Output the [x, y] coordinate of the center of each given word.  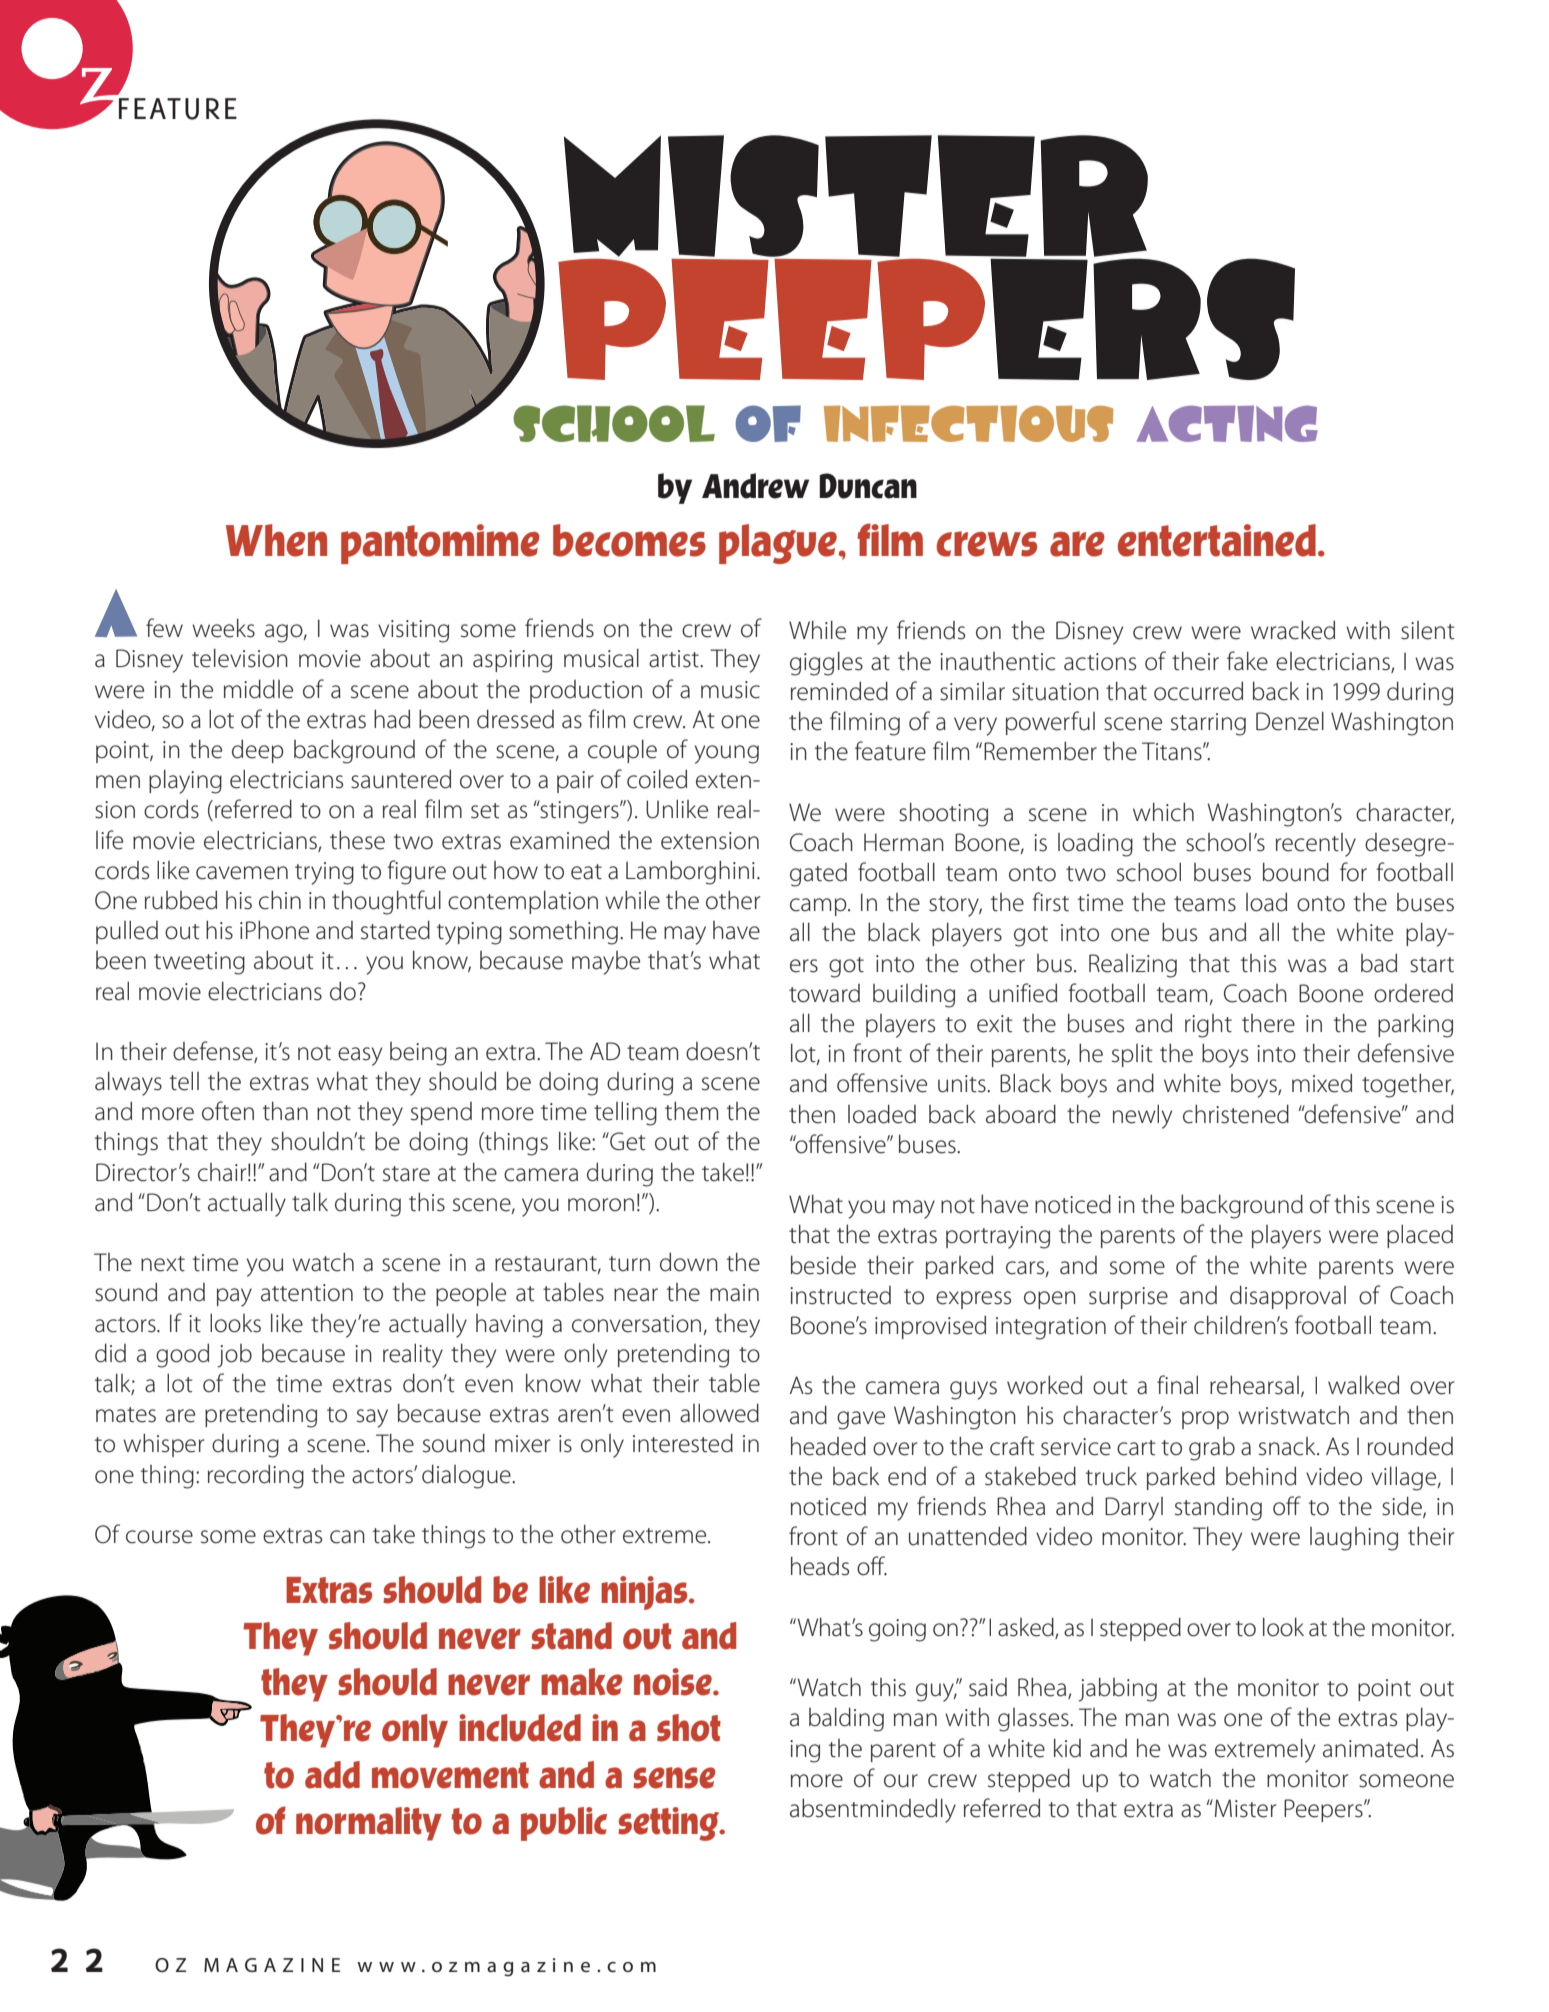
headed [828, 1446]
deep [258, 751]
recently [1316, 845]
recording [256, 1476]
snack [1288, 1446]
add [332, 1775]
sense [674, 1778]
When [276, 540]
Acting [1227, 424]
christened [1236, 1114]
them [691, 1111]
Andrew [755, 486]
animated [1370, 1748]
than [285, 1111]
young [727, 754]
